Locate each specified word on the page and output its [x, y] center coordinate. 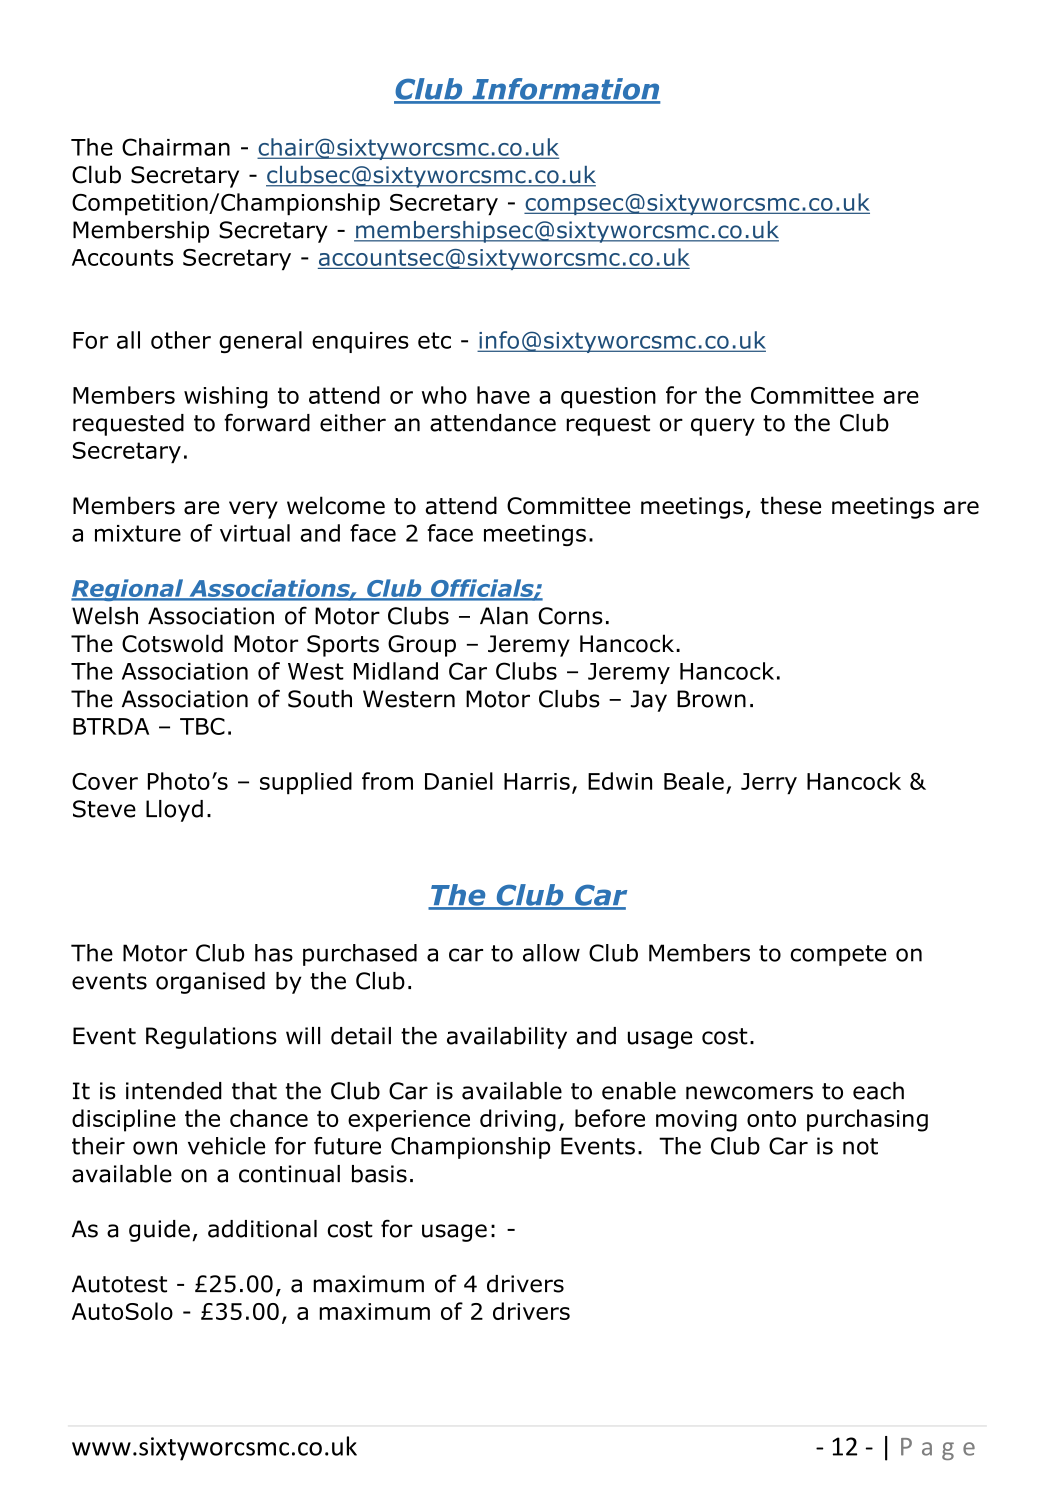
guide [159, 1231]
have [503, 395]
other [181, 340]
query [723, 427]
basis [379, 1174]
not [860, 1146]
